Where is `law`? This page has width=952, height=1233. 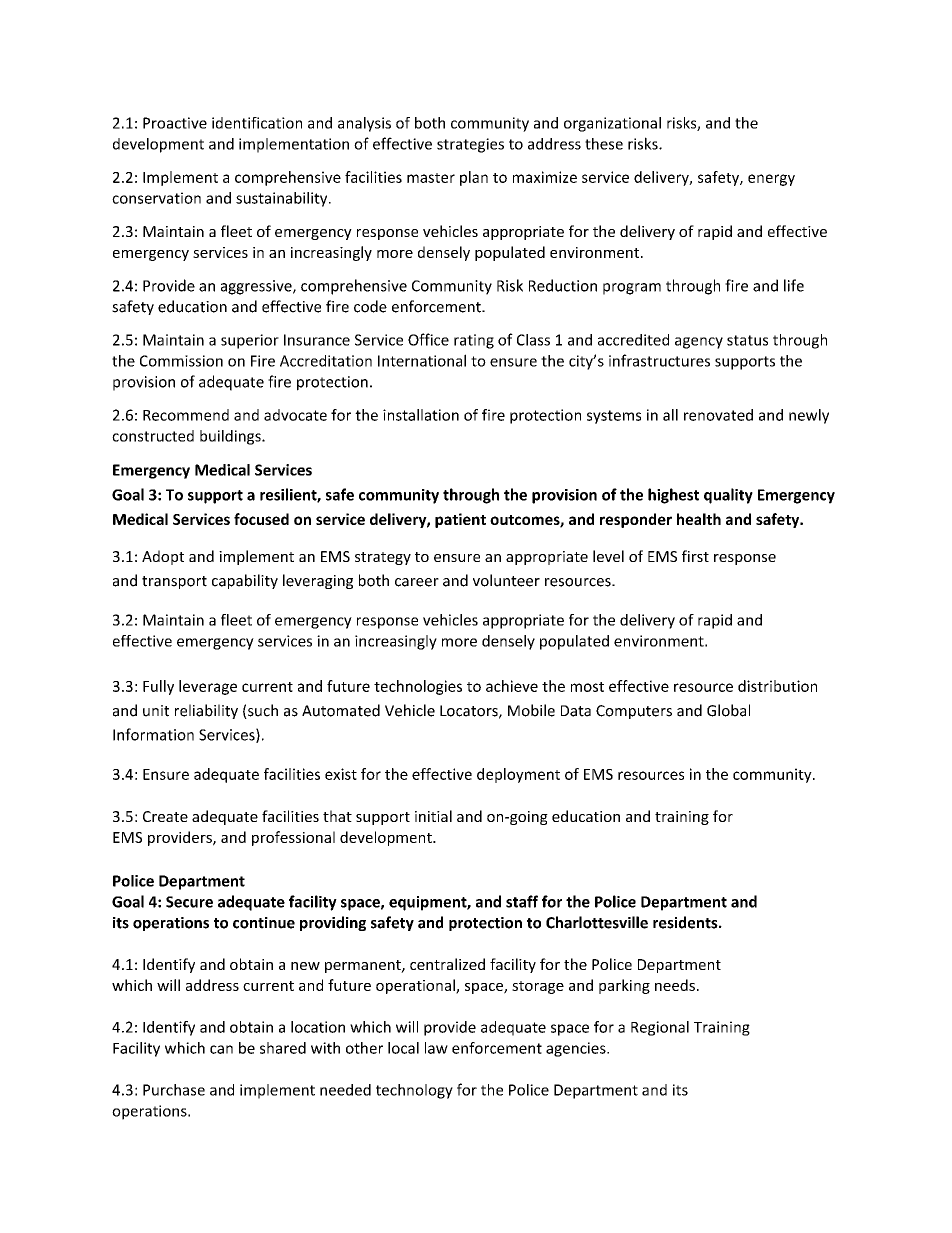
law is located at coordinates (436, 1048).
